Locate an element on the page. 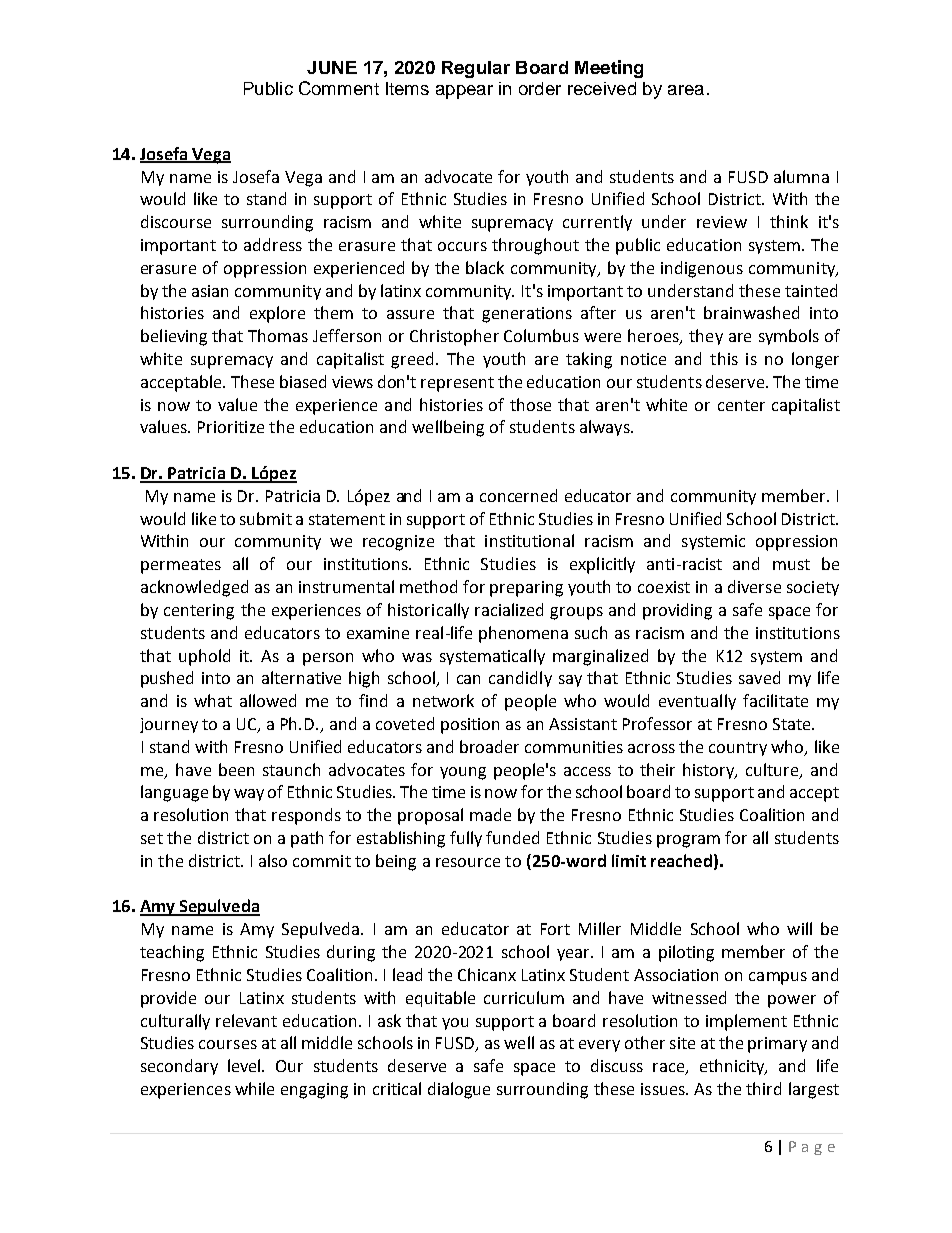 The height and width of the page is (1233, 952). JUNE is located at coordinates (332, 67).
